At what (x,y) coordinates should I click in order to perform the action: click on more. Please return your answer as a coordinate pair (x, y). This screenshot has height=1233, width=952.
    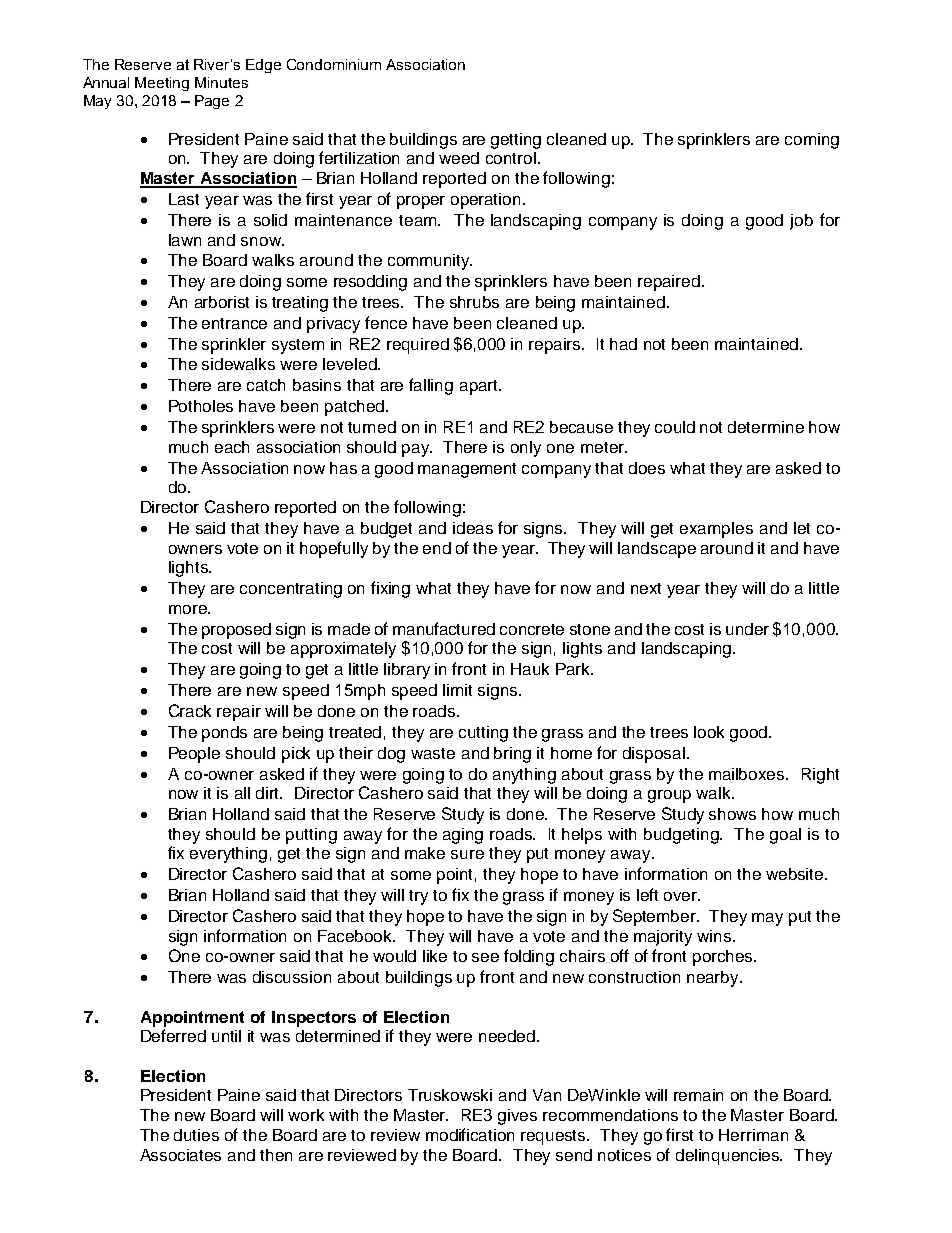
    Looking at the image, I should click on (189, 609).
